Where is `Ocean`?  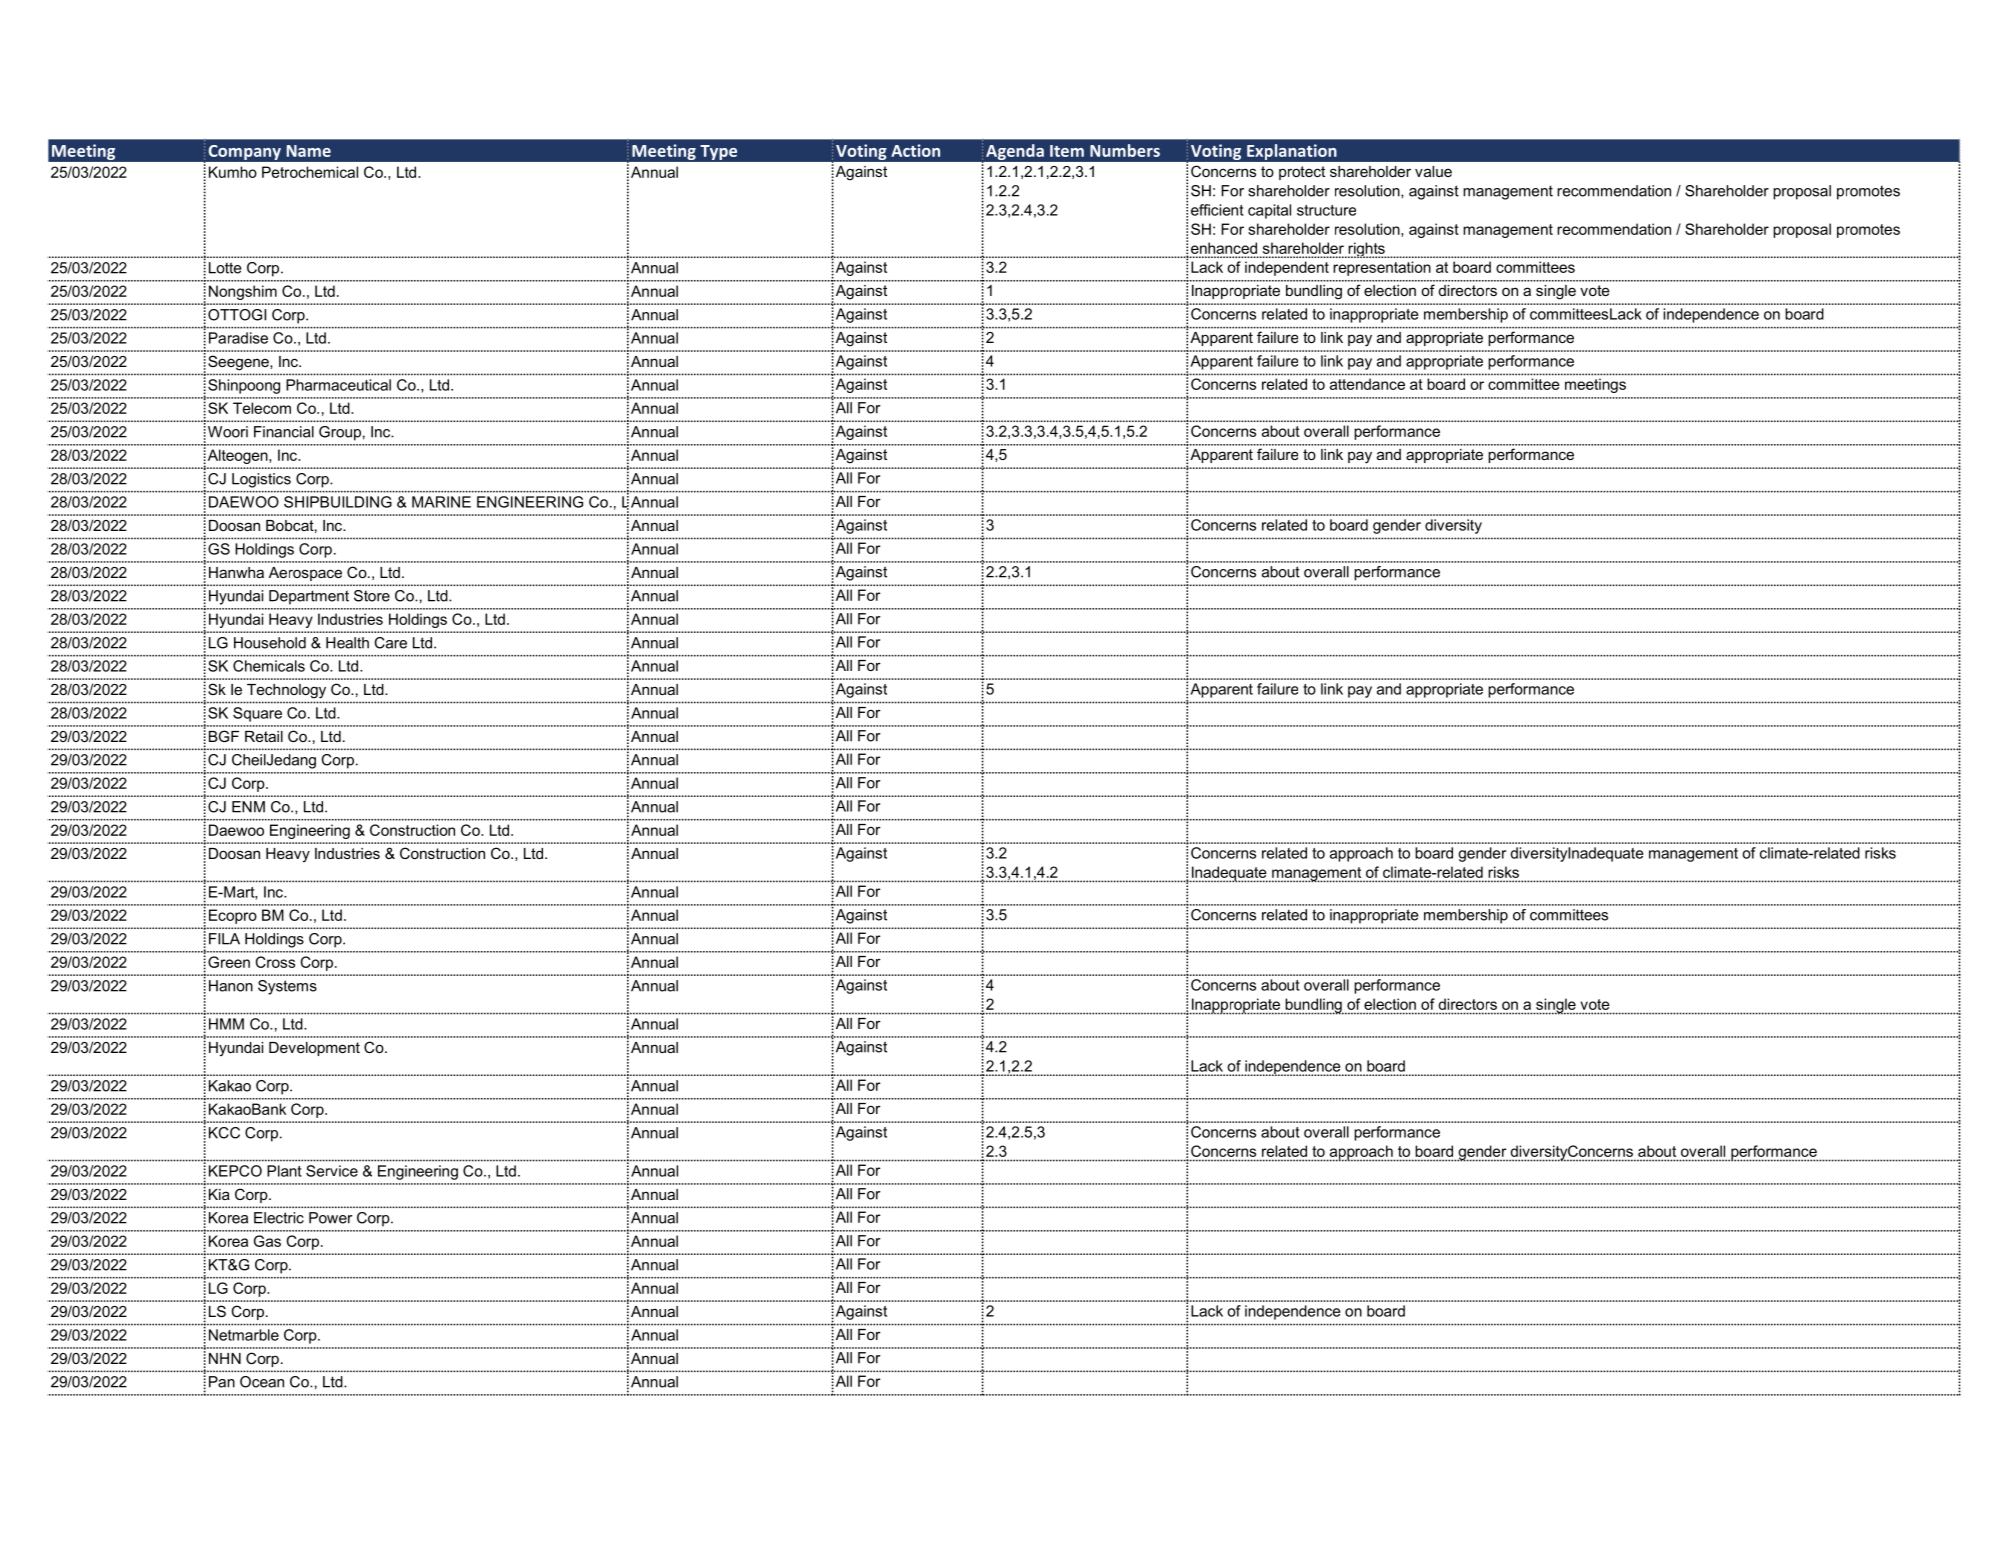 Ocean is located at coordinates (262, 1382).
